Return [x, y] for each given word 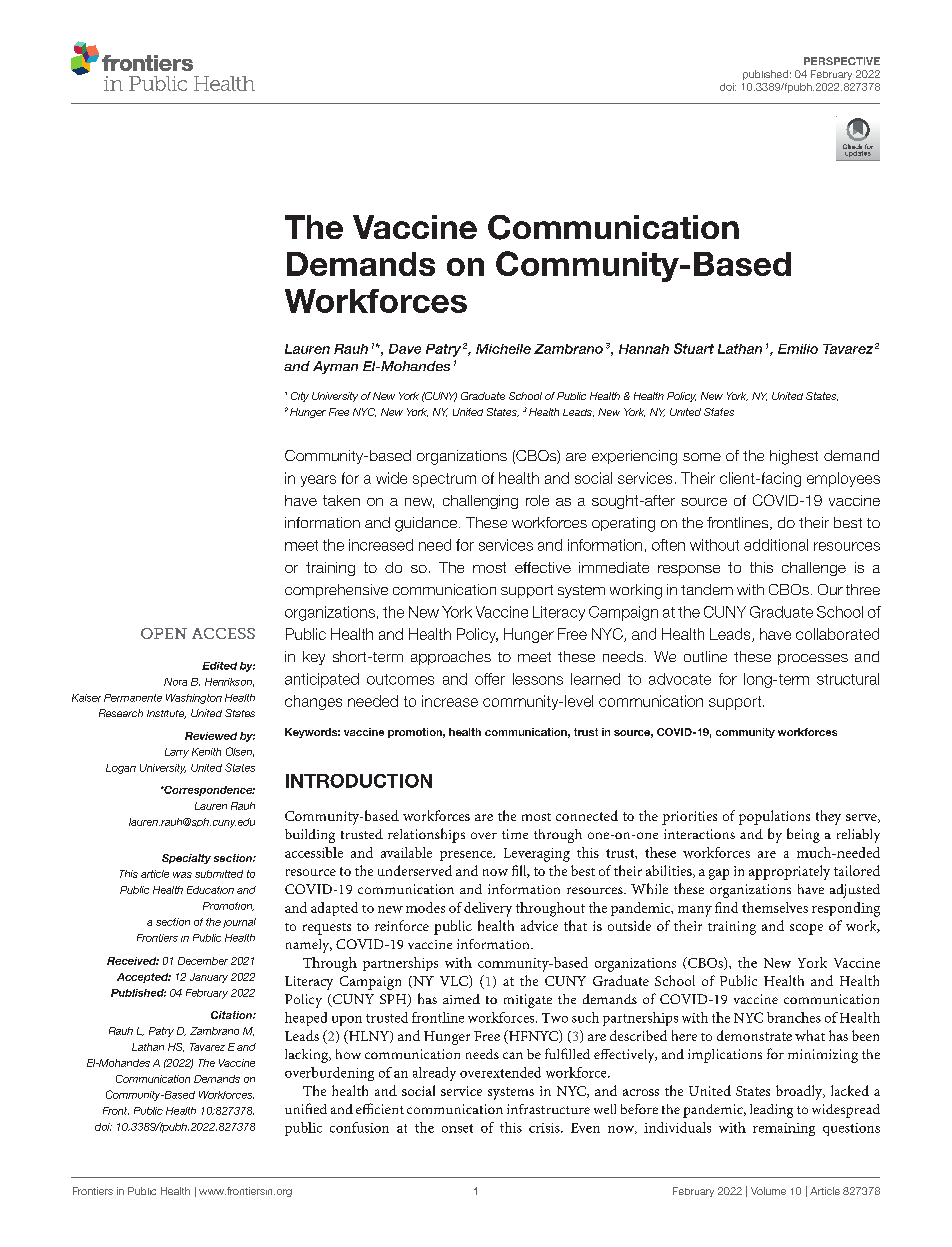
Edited [219, 666]
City [300, 397]
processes [813, 659]
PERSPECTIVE [842, 61]
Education [210, 890]
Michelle [503, 349]
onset [457, 1128]
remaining [784, 1129]
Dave [405, 349]
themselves [775, 907]
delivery [488, 909]
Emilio [798, 349]
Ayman [335, 367]
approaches [451, 658]
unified [306, 1108]
